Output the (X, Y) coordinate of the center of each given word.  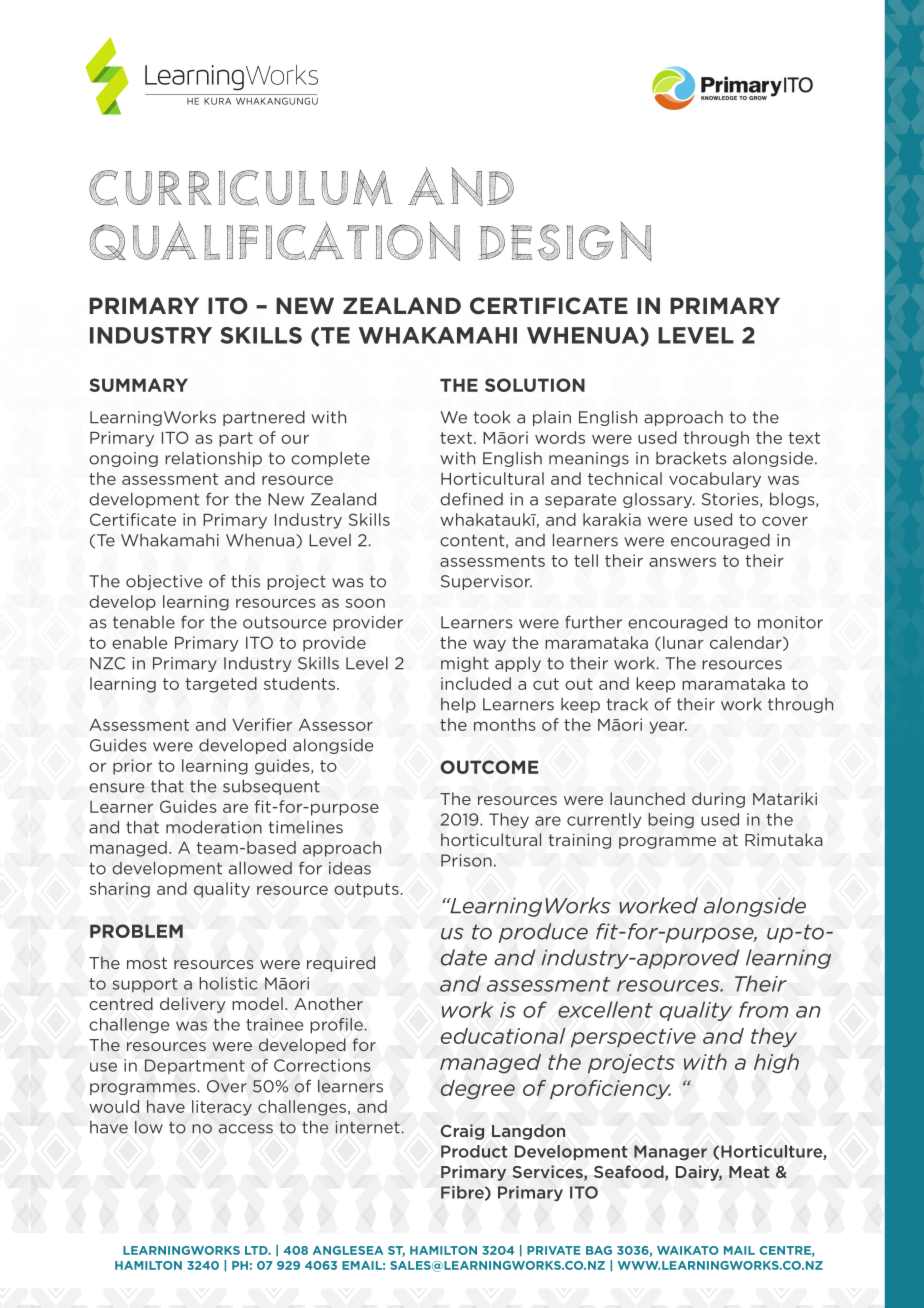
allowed (260, 868)
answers (682, 562)
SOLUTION (535, 385)
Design (565, 241)
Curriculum (241, 188)
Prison (466, 860)
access (246, 1129)
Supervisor (486, 582)
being (671, 821)
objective (164, 582)
